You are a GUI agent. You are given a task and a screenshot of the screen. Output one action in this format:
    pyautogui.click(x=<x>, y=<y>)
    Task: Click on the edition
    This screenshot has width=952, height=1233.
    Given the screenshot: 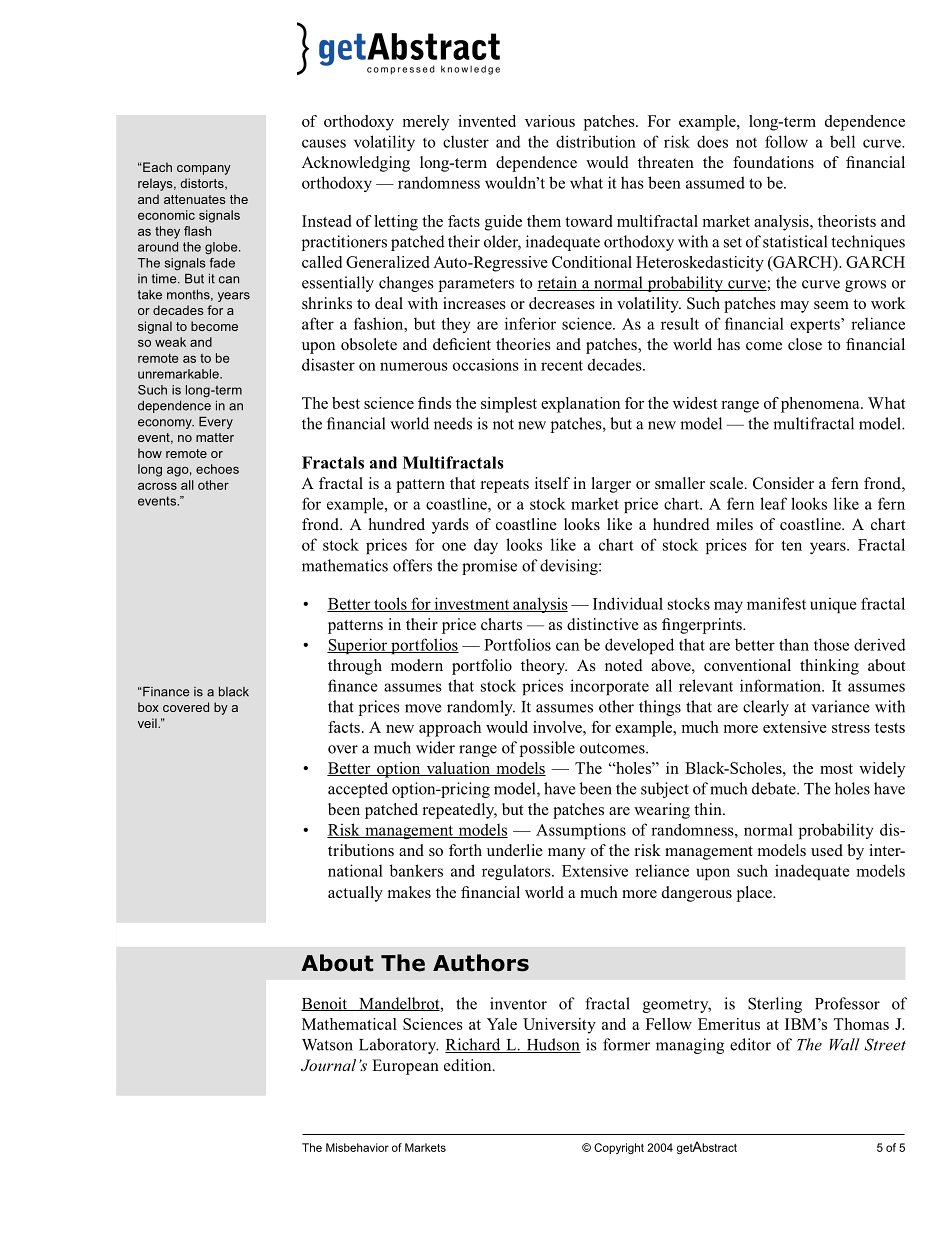 What is the action you would take?
    pyautogui.click(x=469, y=1065)
